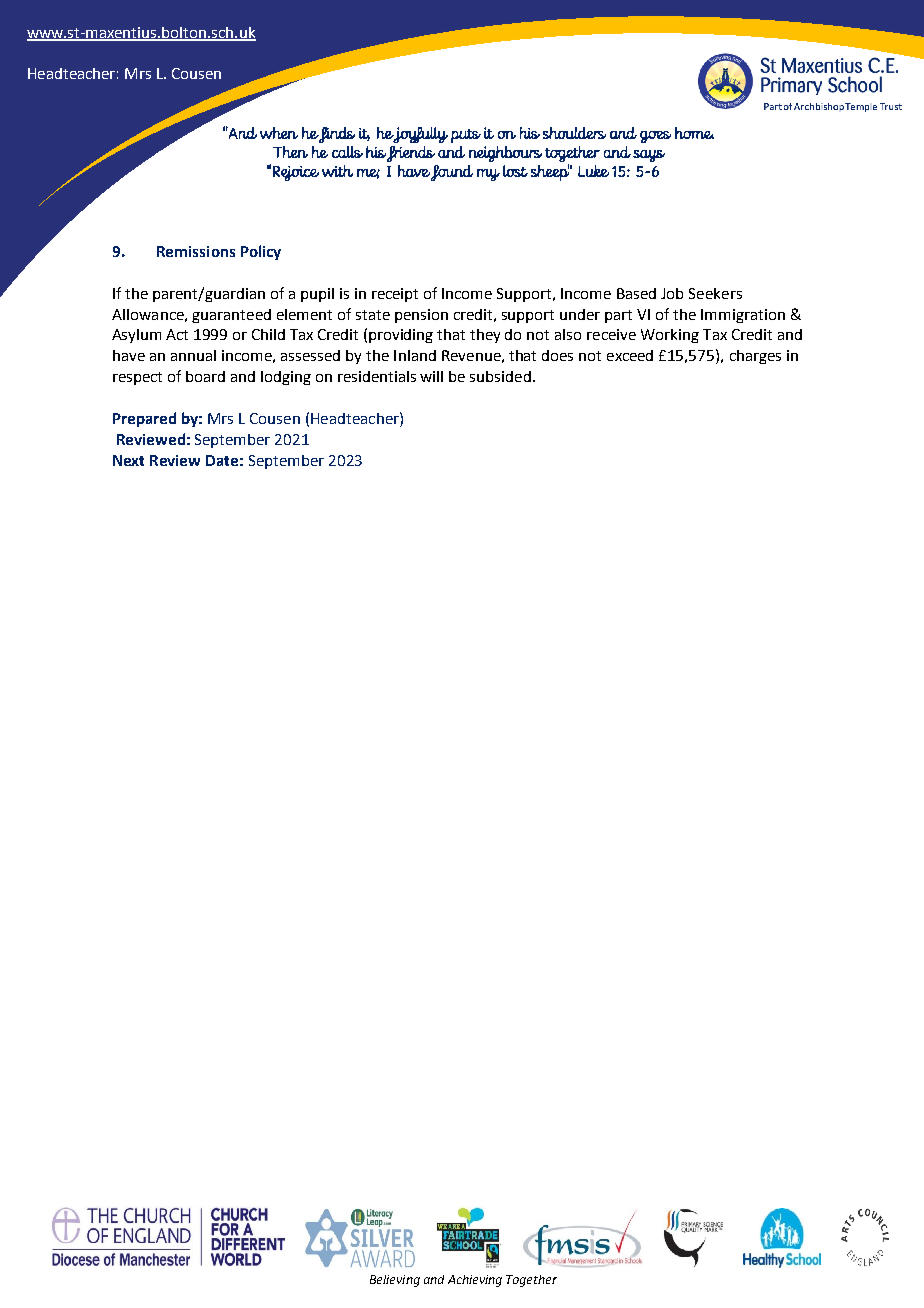  I want to click on exceed, so click(630, 355).
